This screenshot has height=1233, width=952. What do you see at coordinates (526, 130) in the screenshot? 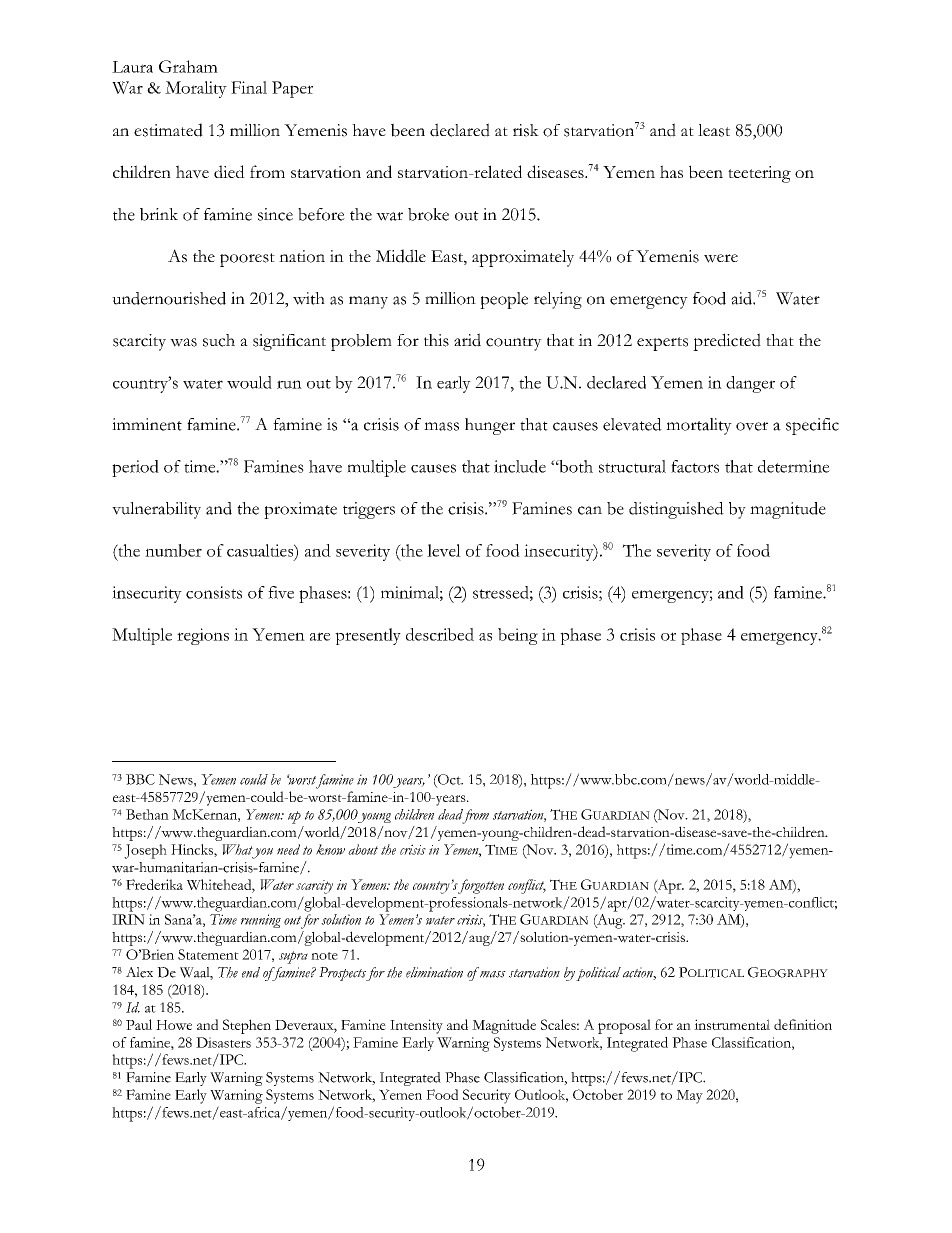
I see `risk` at bounding box center [526, 130].
